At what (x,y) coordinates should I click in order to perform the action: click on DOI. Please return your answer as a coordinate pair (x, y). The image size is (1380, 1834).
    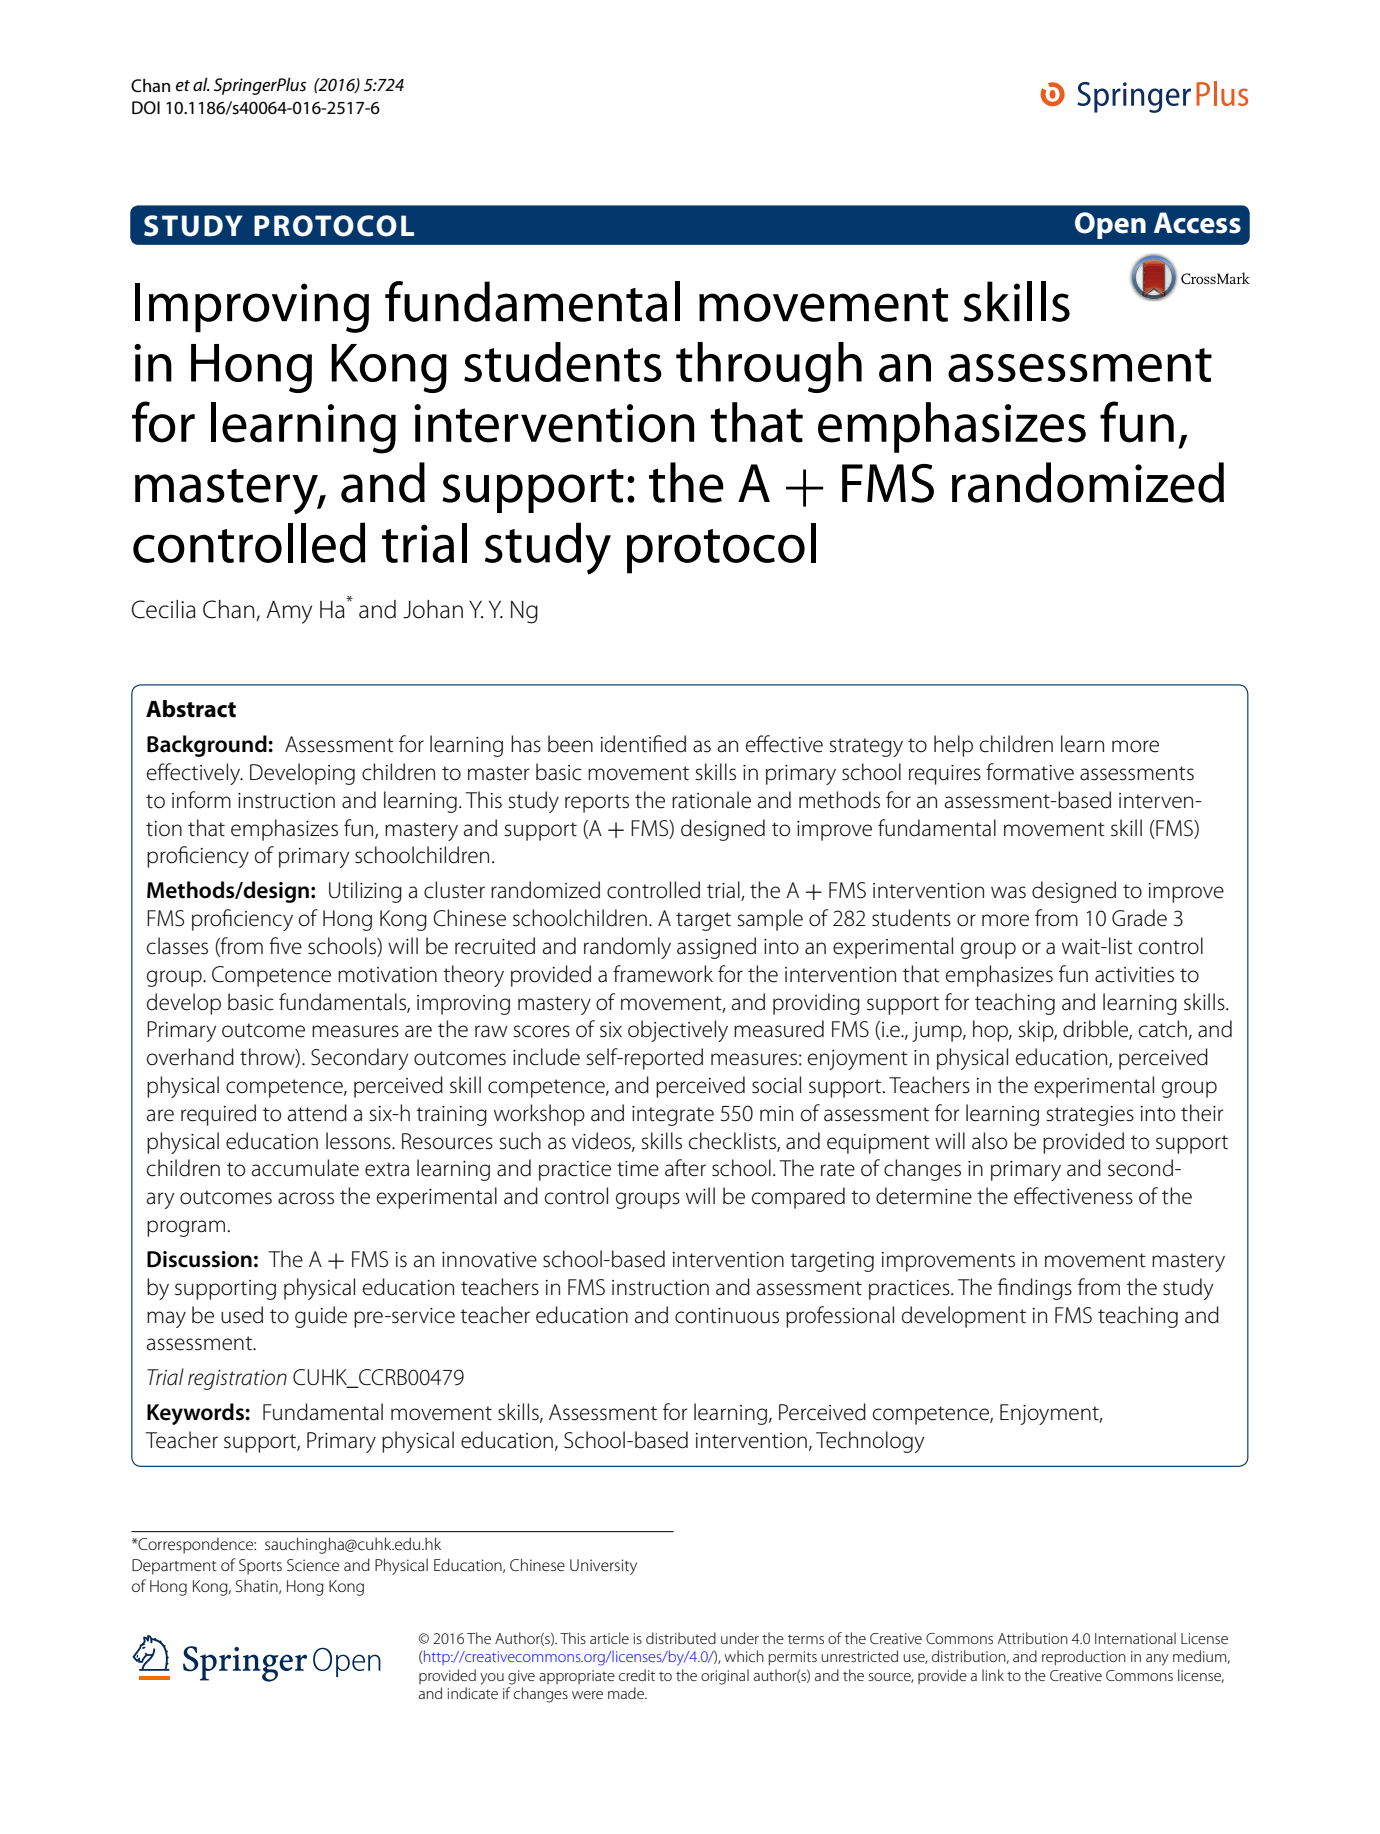
    Looking at the image, I should click on (146, 108).
